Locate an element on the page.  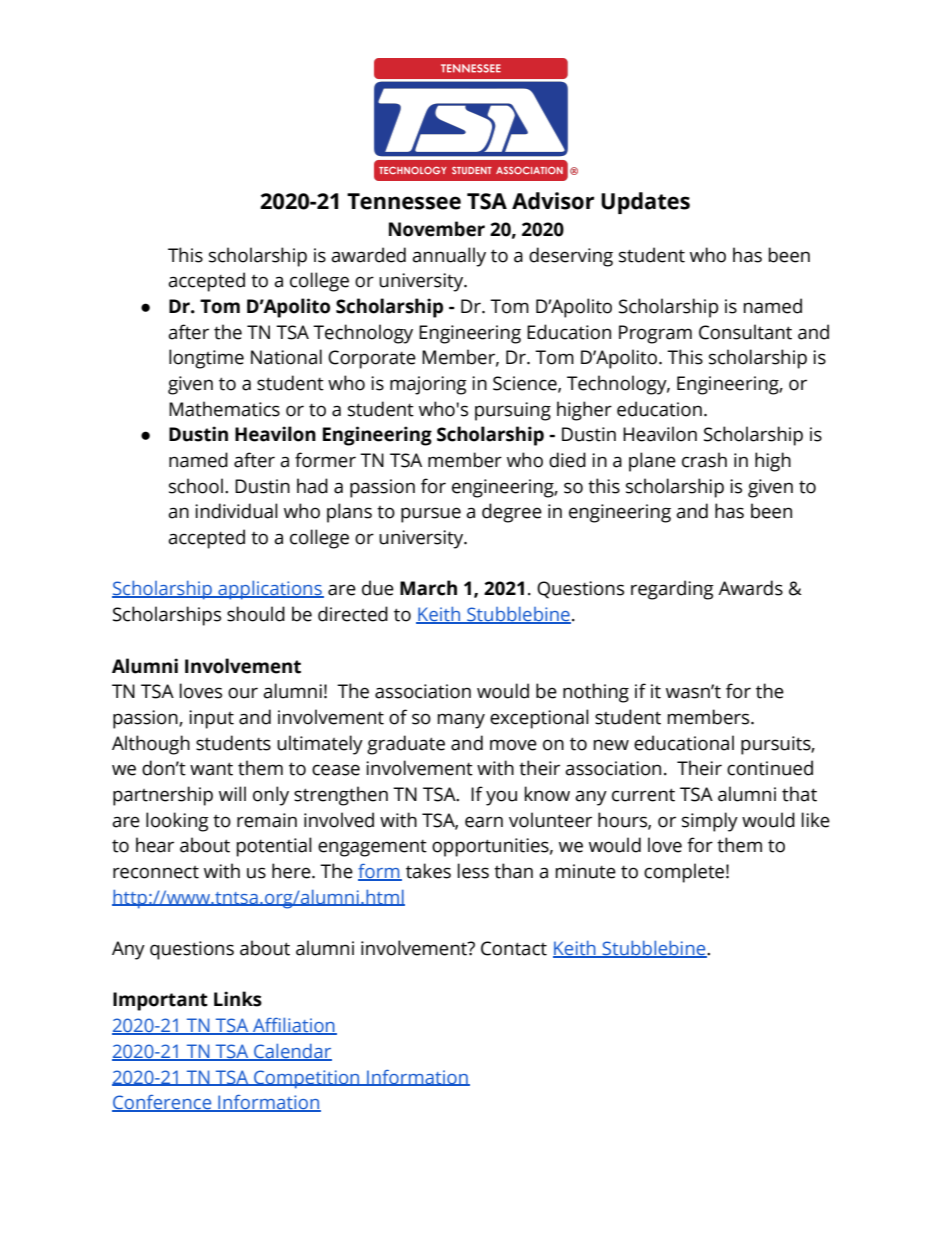
November is located at coordinates (437, 229).
